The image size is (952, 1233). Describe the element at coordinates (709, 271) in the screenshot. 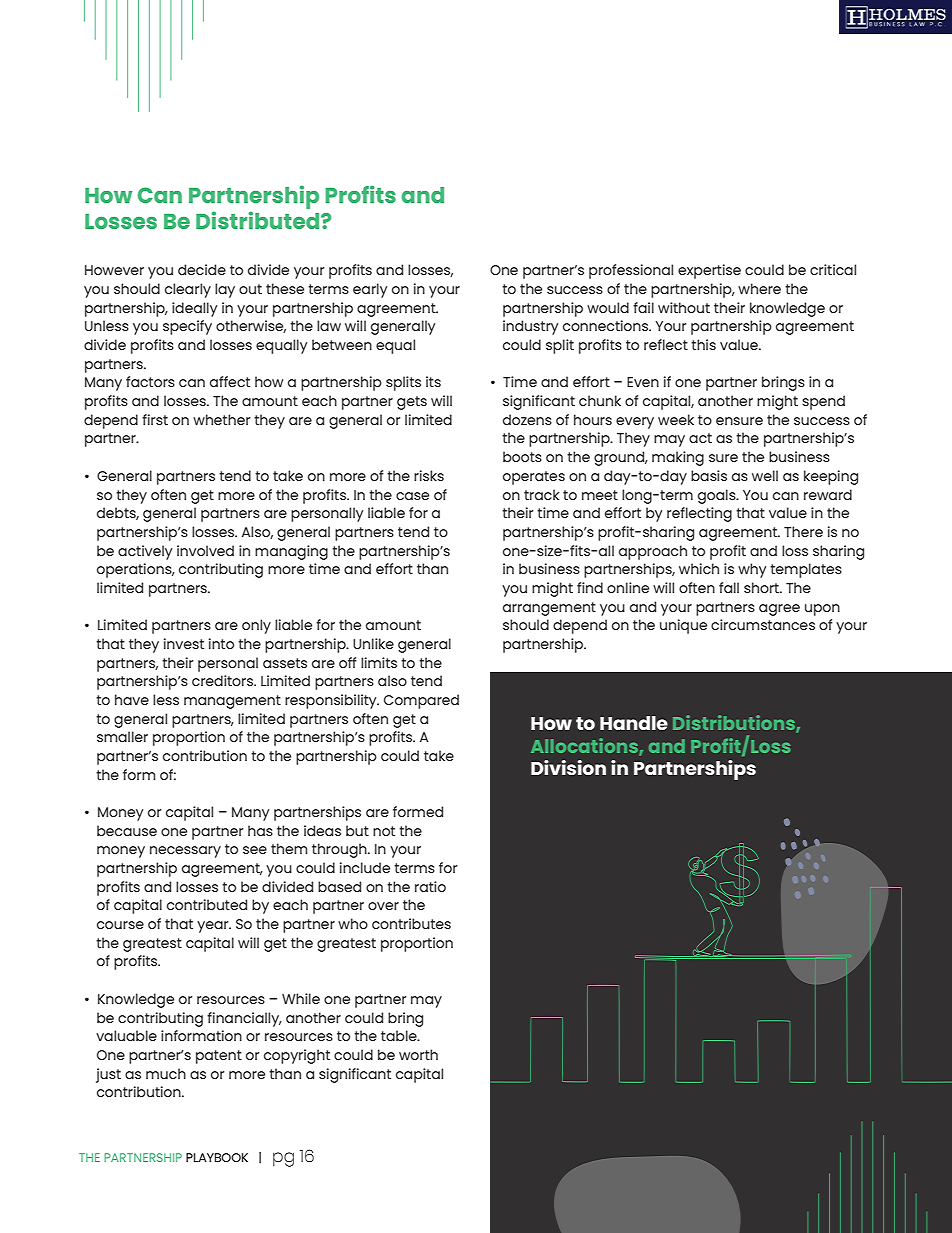

I see `expertise` at that location.
